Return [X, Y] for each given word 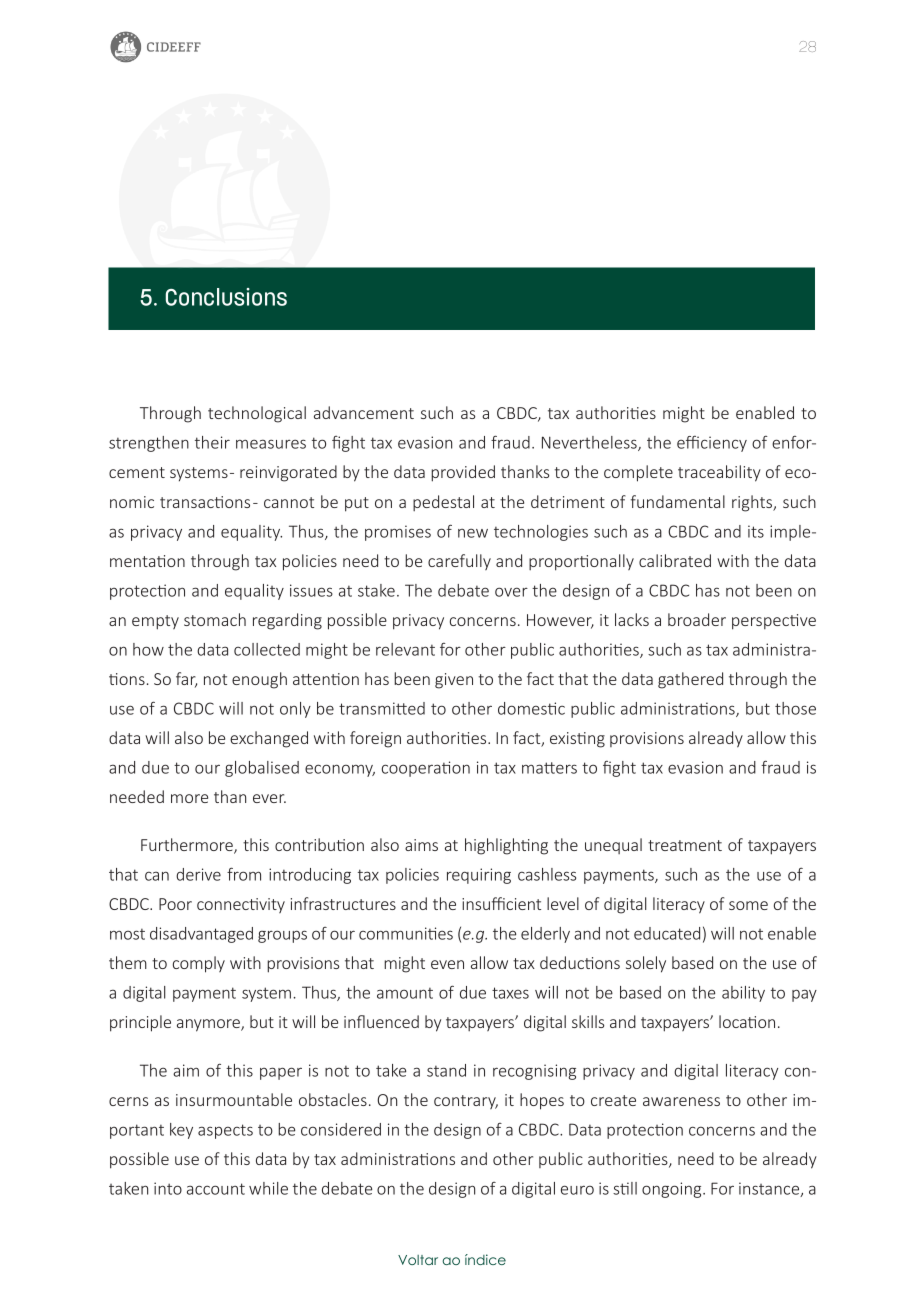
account [216, 1189]
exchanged [269, 739]
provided [463, 473]
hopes [542, 1101]
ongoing [673, 1190]
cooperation [426, 769]
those [795, 708]
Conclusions [226, 297]
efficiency [712, 444]
